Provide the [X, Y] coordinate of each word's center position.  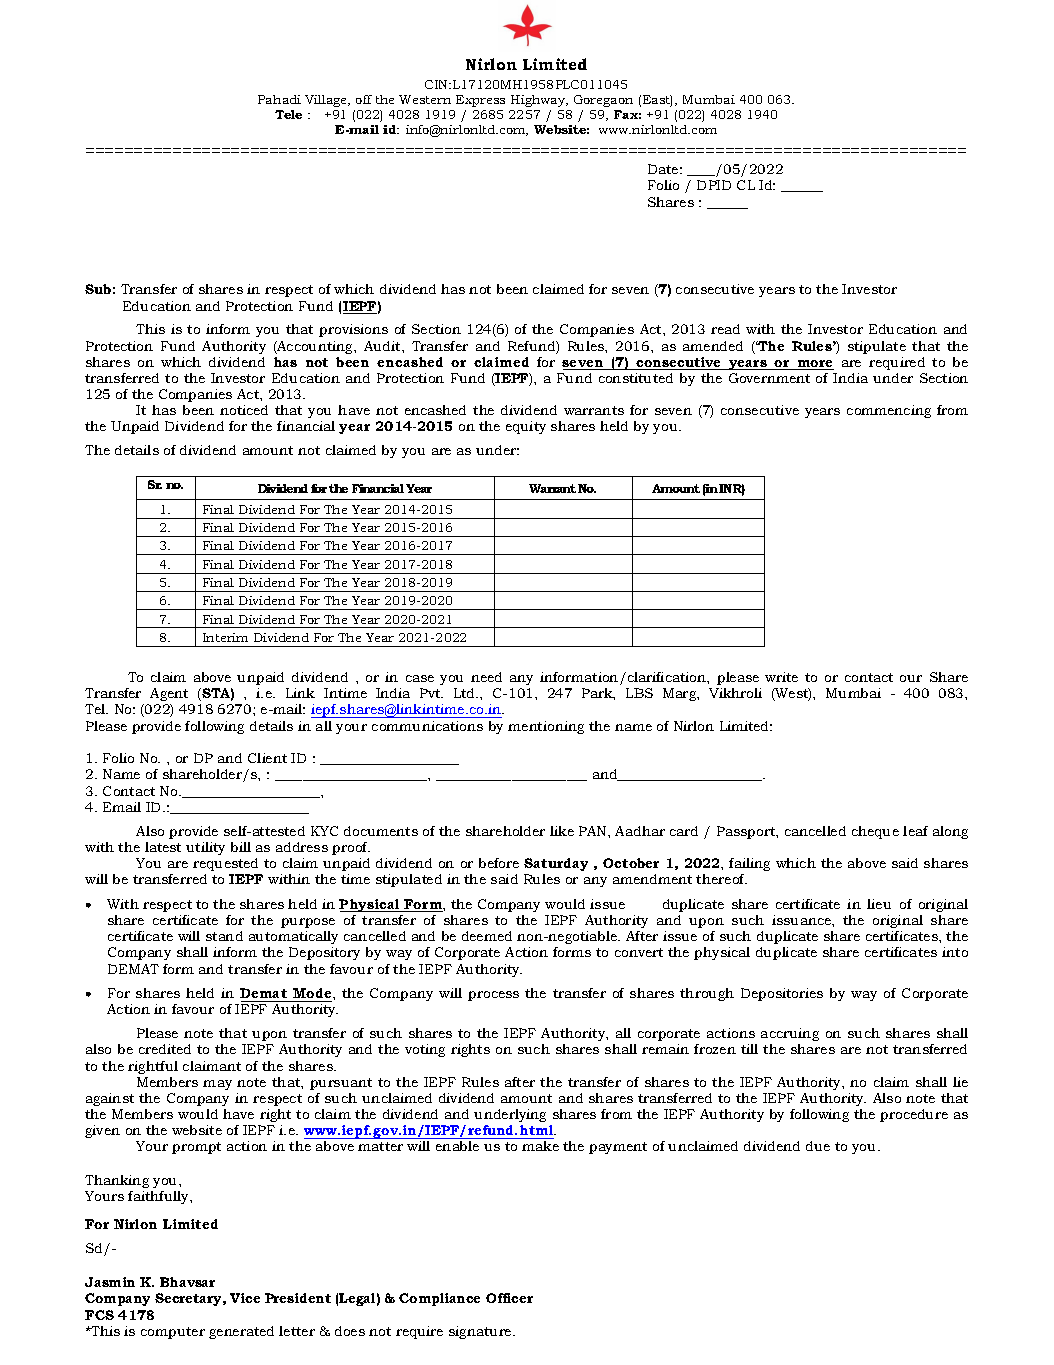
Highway [539, 101]
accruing [790, 1034]
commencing [889, 411]
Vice [245, 1298]
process [493, 996]
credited [165, 1049]
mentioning [546, 727]
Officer [509, 1298]
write [781, 677]
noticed [244, 410]
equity [526, 427]
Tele [288, 114]
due [818, 1146]
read [725, 329]
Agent [169, 694]
